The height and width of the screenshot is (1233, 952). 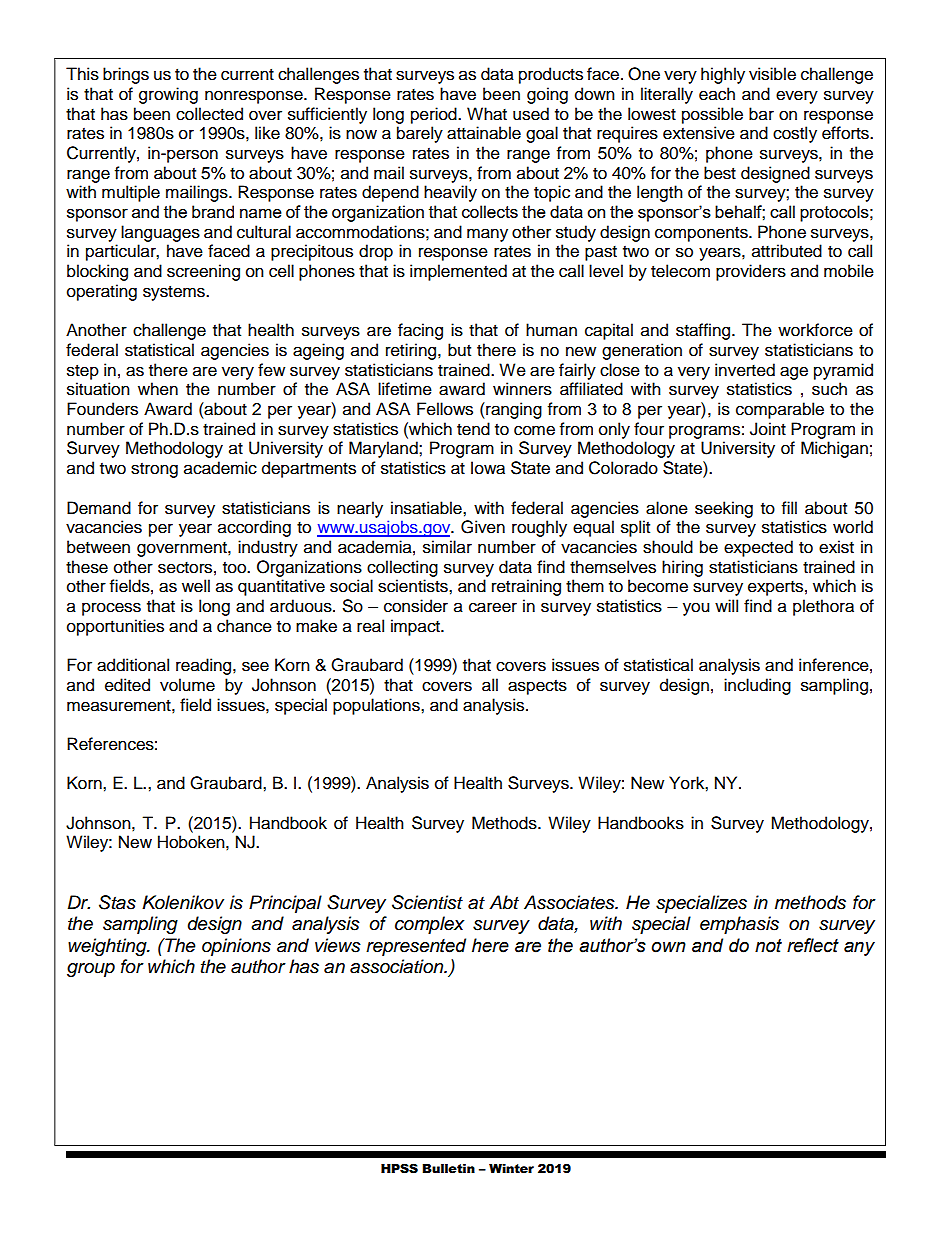 I want to click on tend, so click(x=473, y=429).
